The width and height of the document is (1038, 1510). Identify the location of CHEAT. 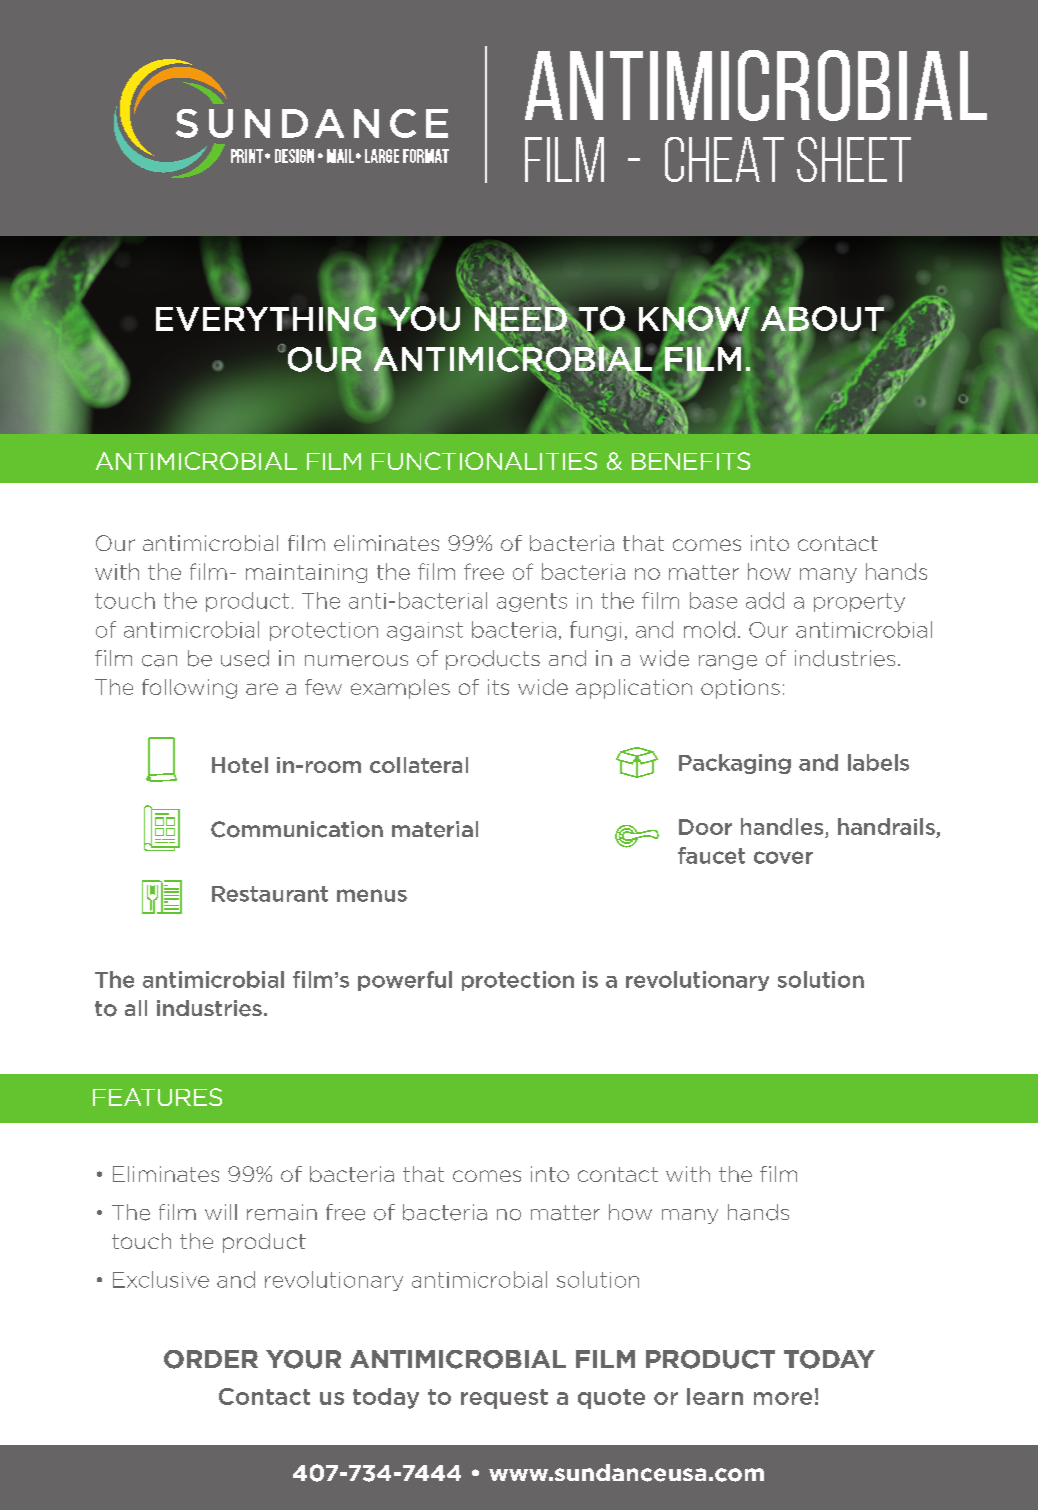
(724, 159).
